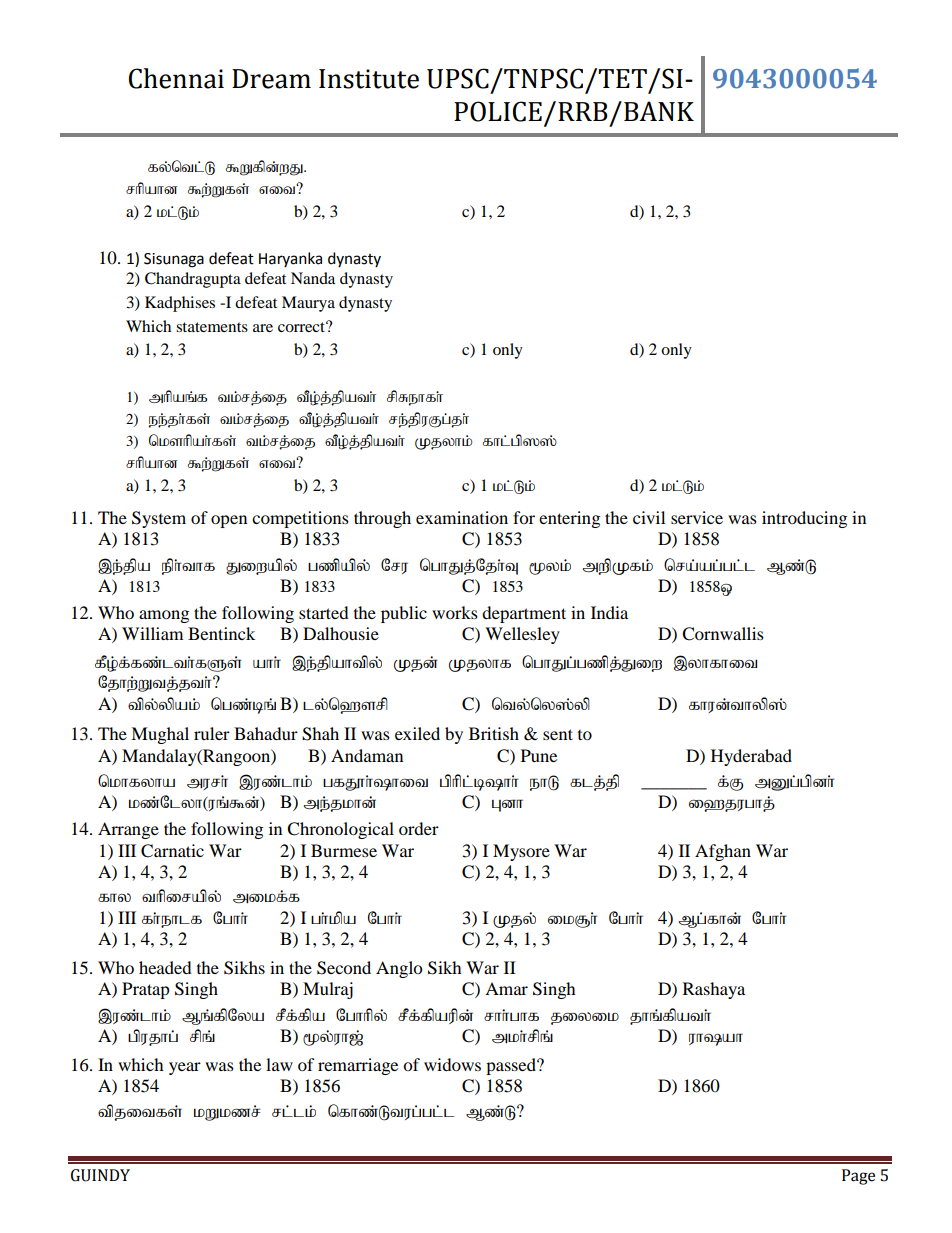 The width and height of the screenshot is (952, 1233). Describe the element at coordinates (804, 519) in the screenshot. I see `introducing` at that location.
